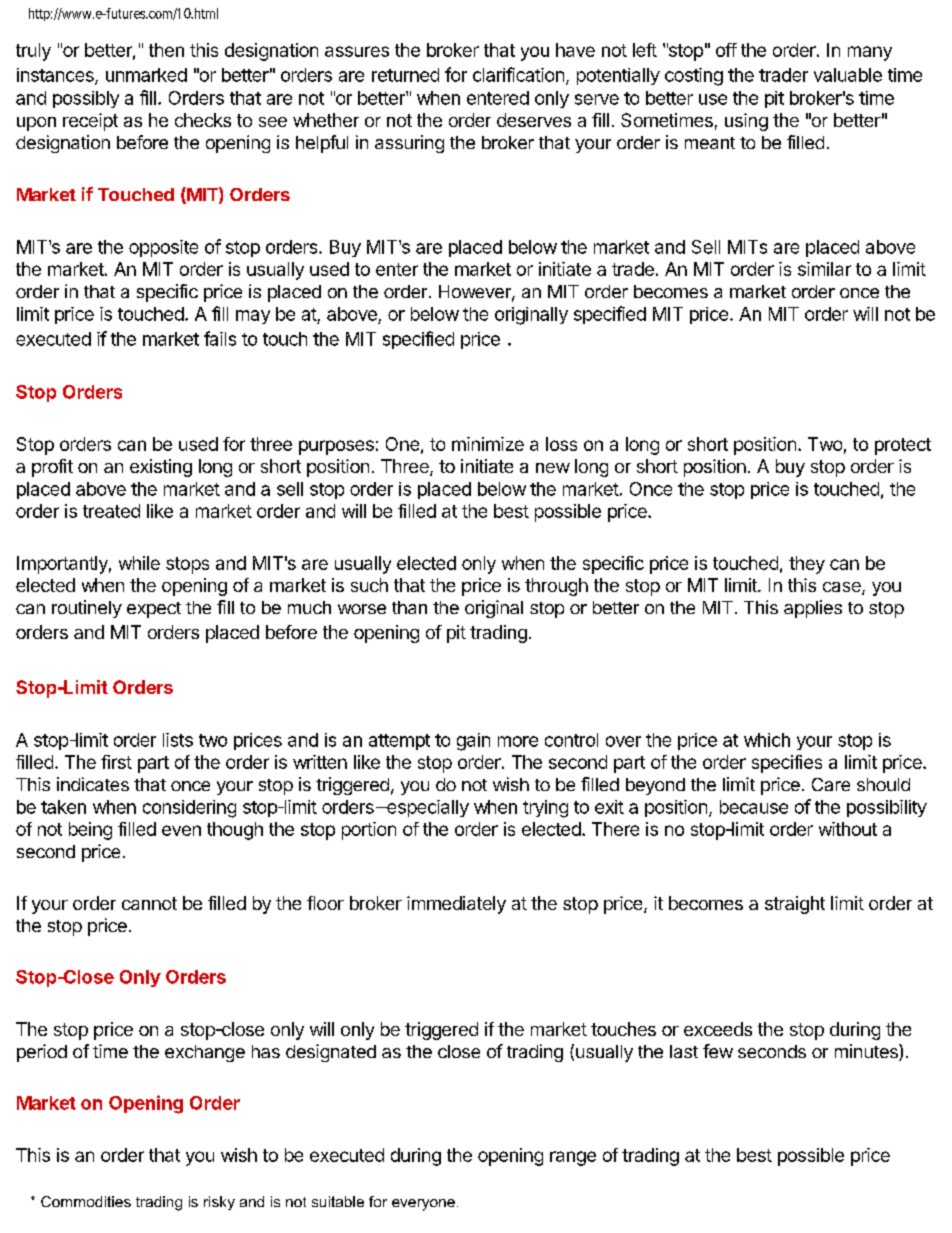  I want to click on expect, so click(154, 610).
